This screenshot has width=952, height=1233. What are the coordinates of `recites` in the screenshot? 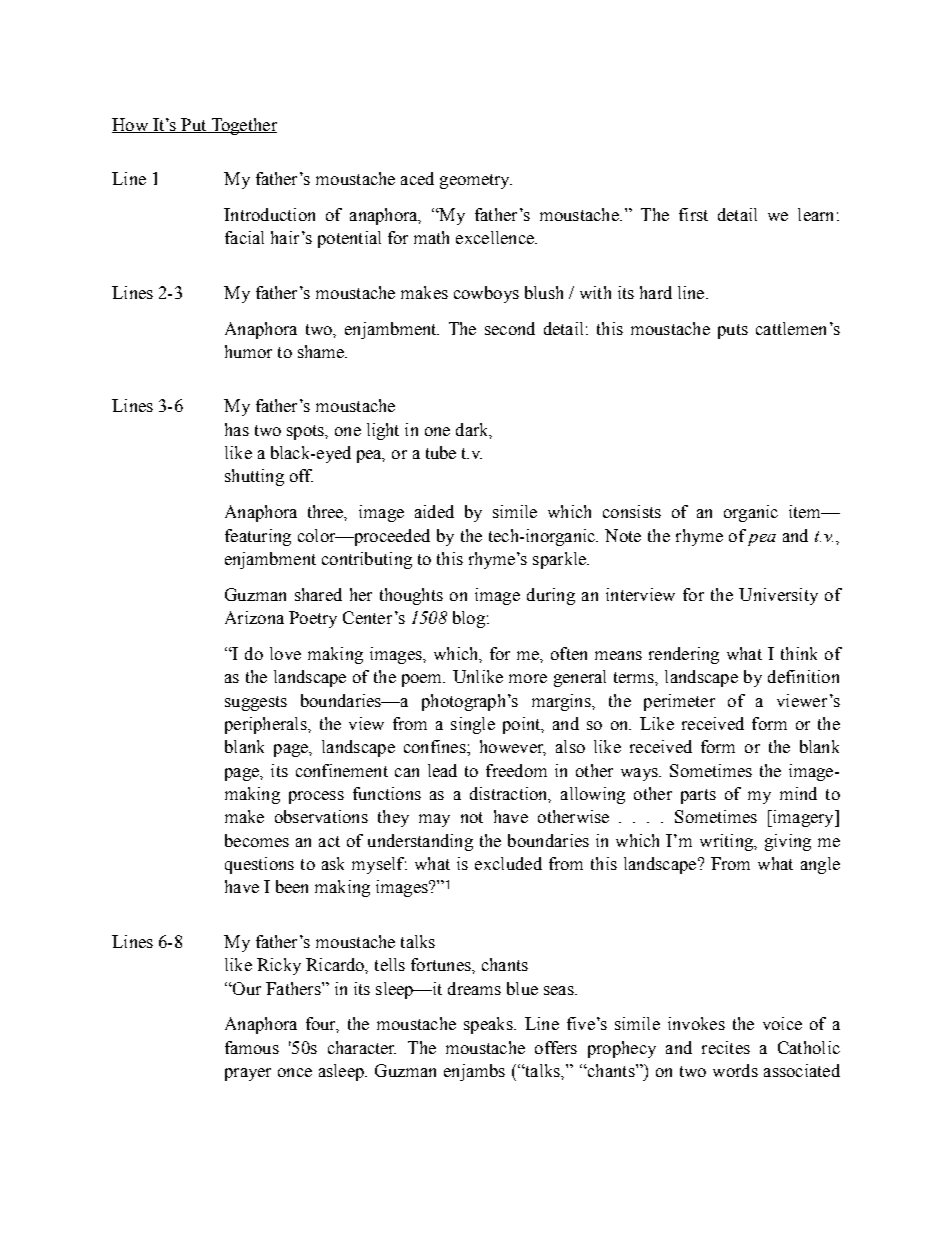 It's located at (726, 1047).
